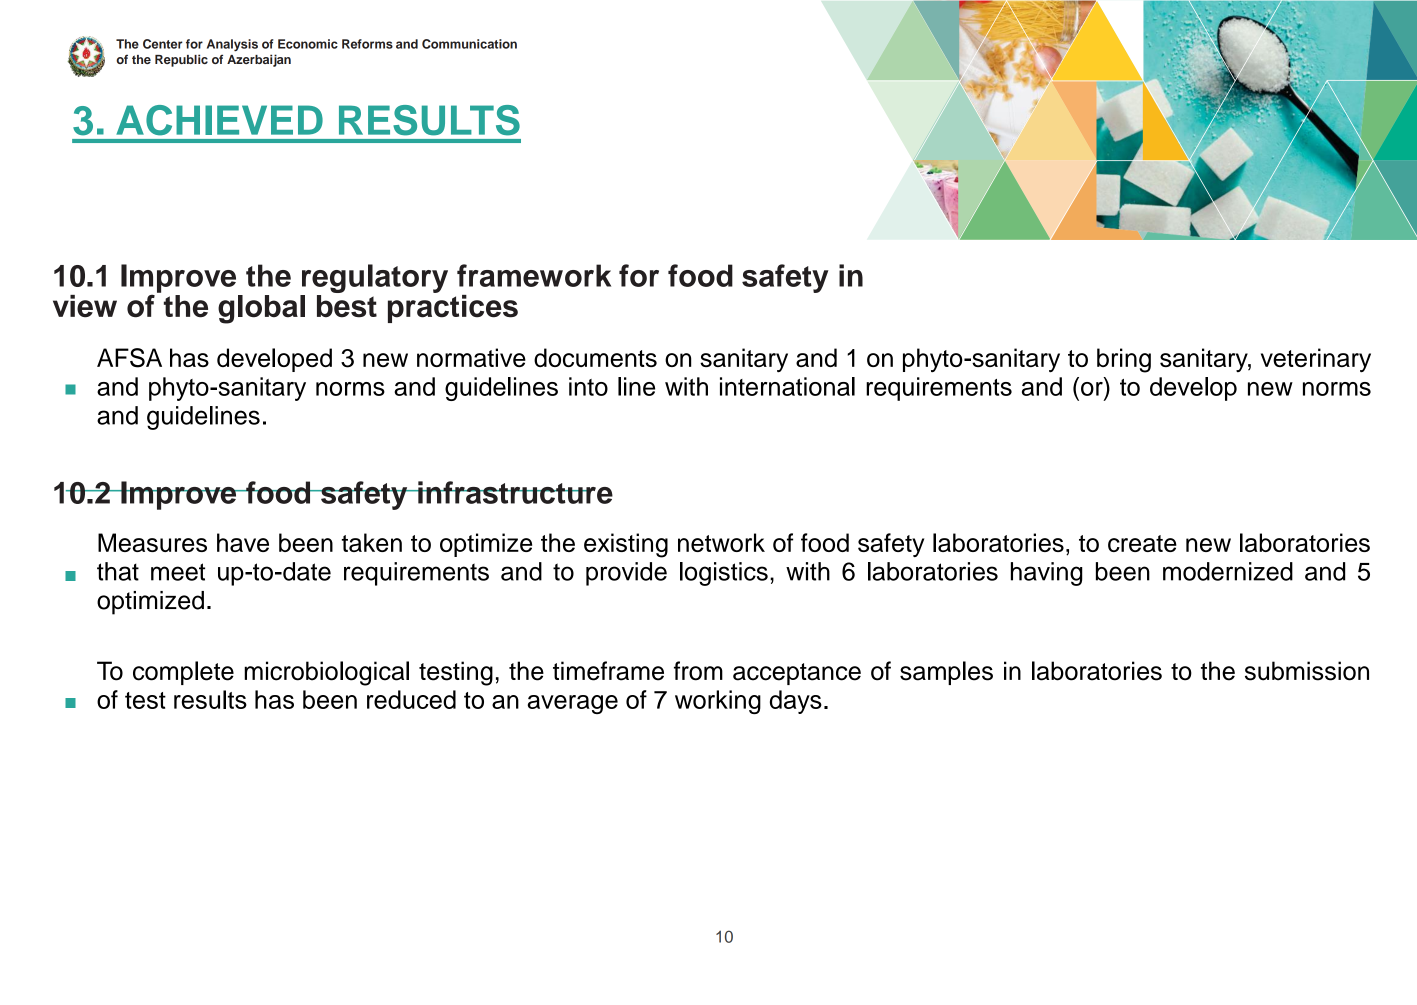  I want to click on complete, so click(183, 673).
